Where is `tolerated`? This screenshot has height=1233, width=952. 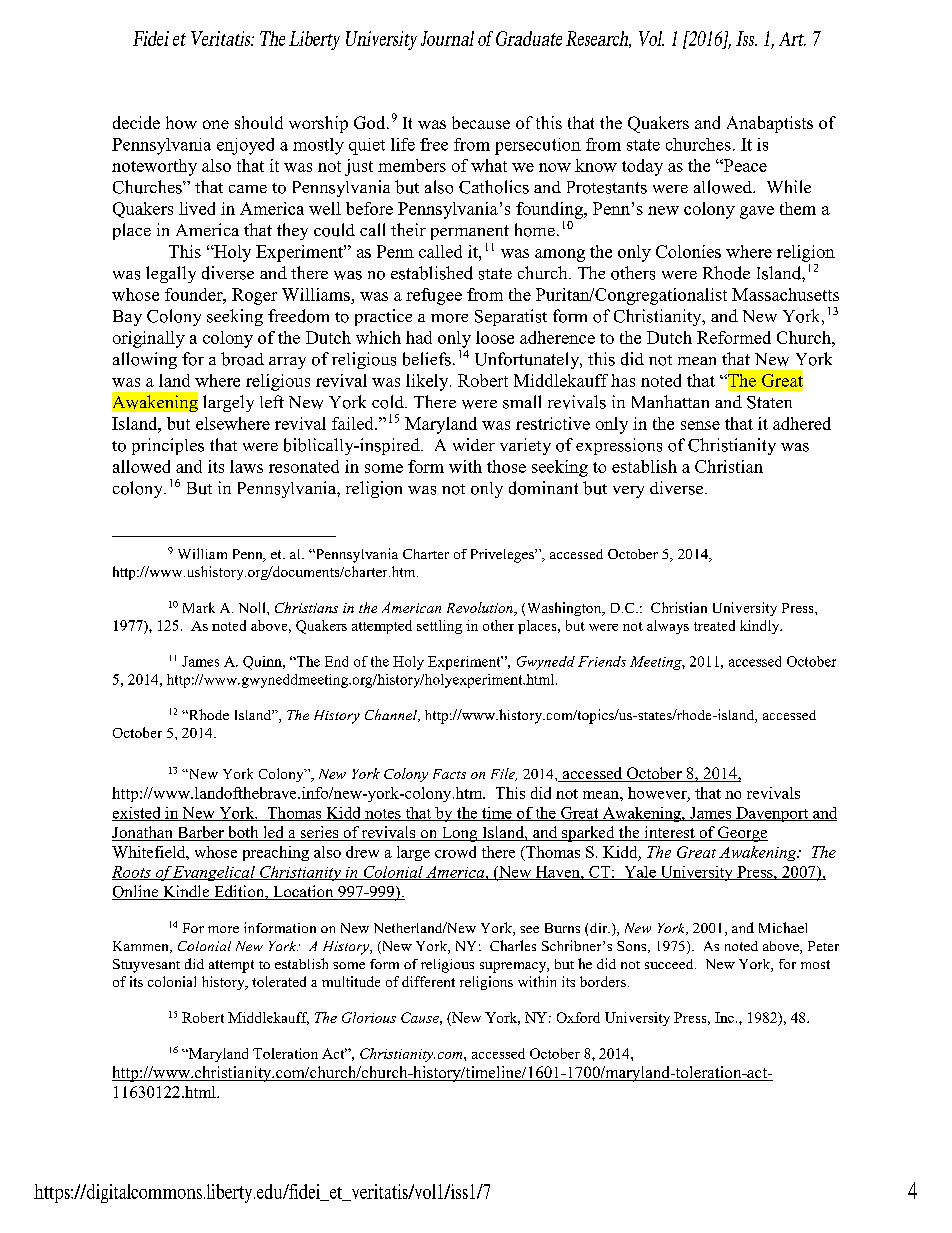
tolerated is located at coordinates (279, 981).
